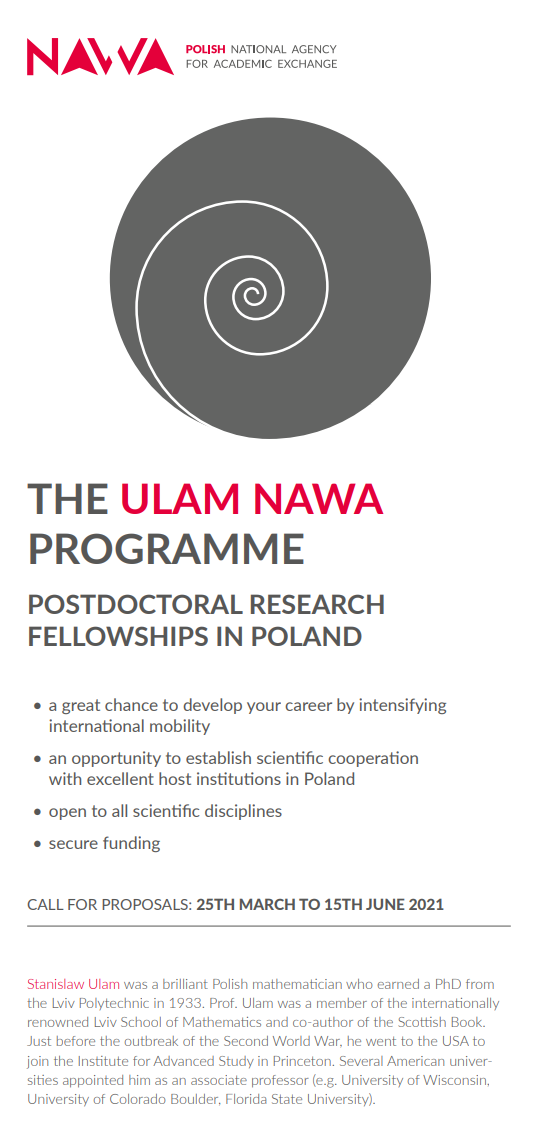 The image size is (538, 1142). I want to click on secure, so click(73, 844).
